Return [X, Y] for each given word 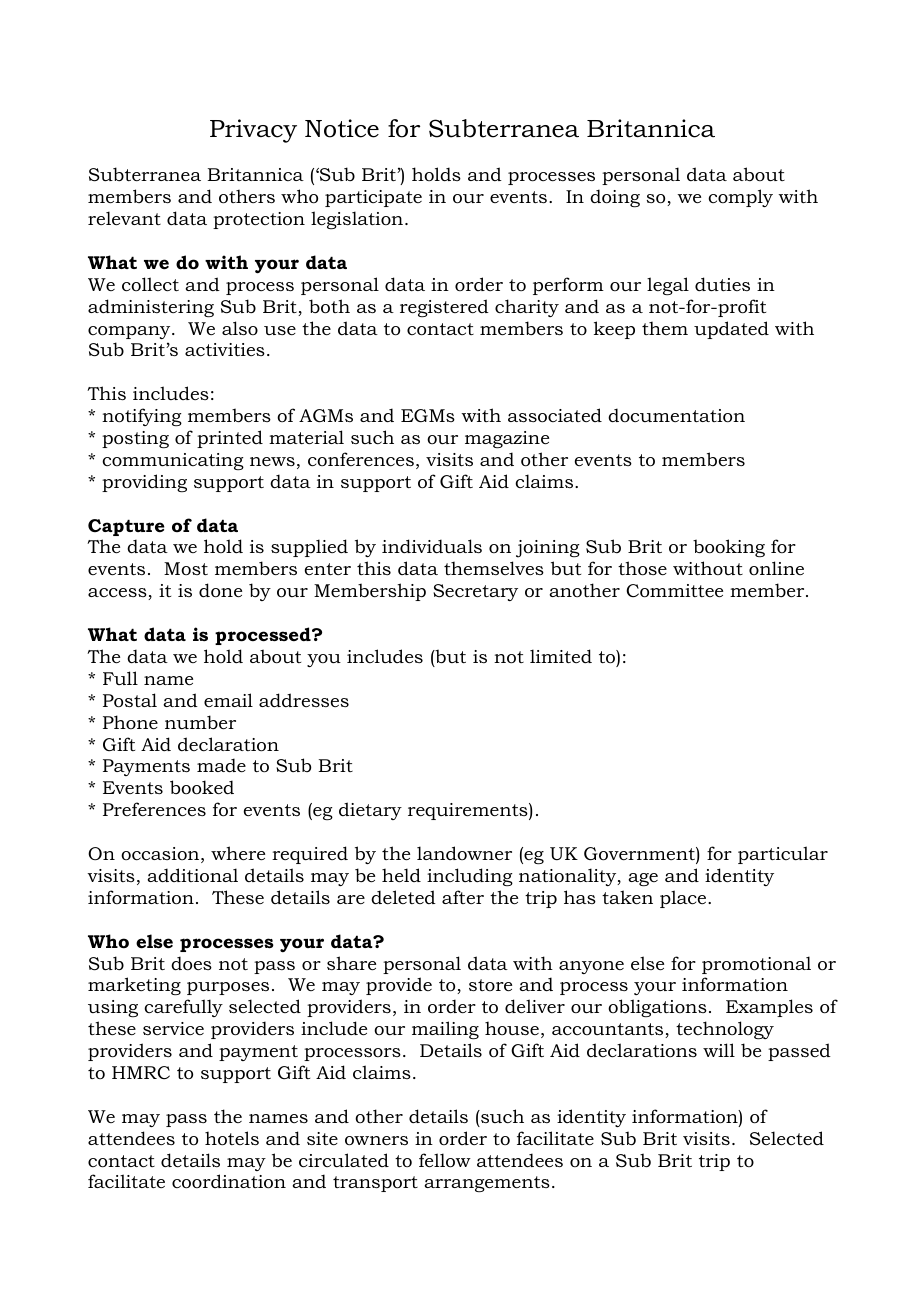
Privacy [253, 131]
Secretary [475, 592]
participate [373, 198]
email [228, 700]
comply [740, 198]
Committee [674, 591]
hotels [232, 1138]
